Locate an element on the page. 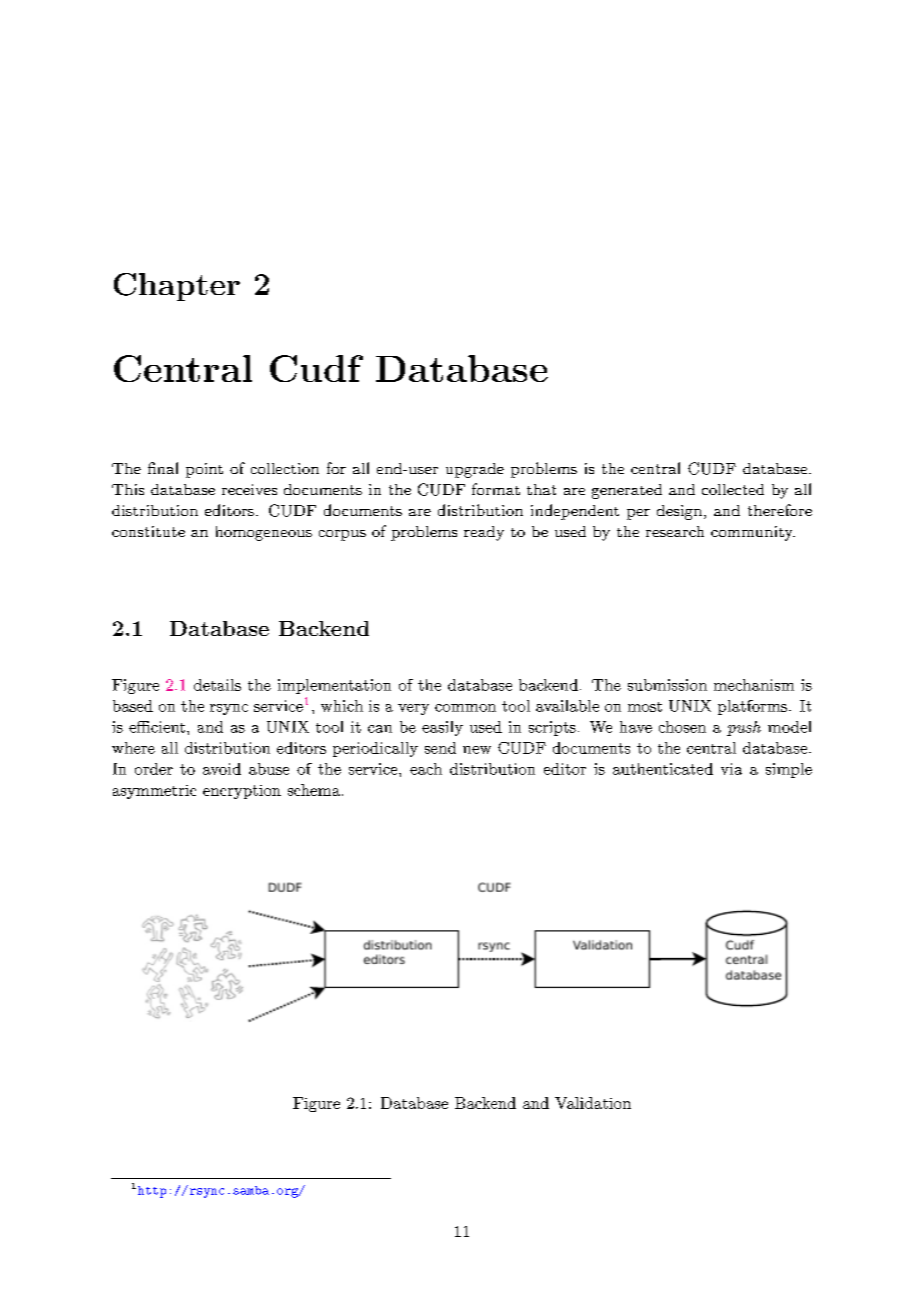 The height and width of the document is (1308, 924). ready is located at coordinates (484, 533).
